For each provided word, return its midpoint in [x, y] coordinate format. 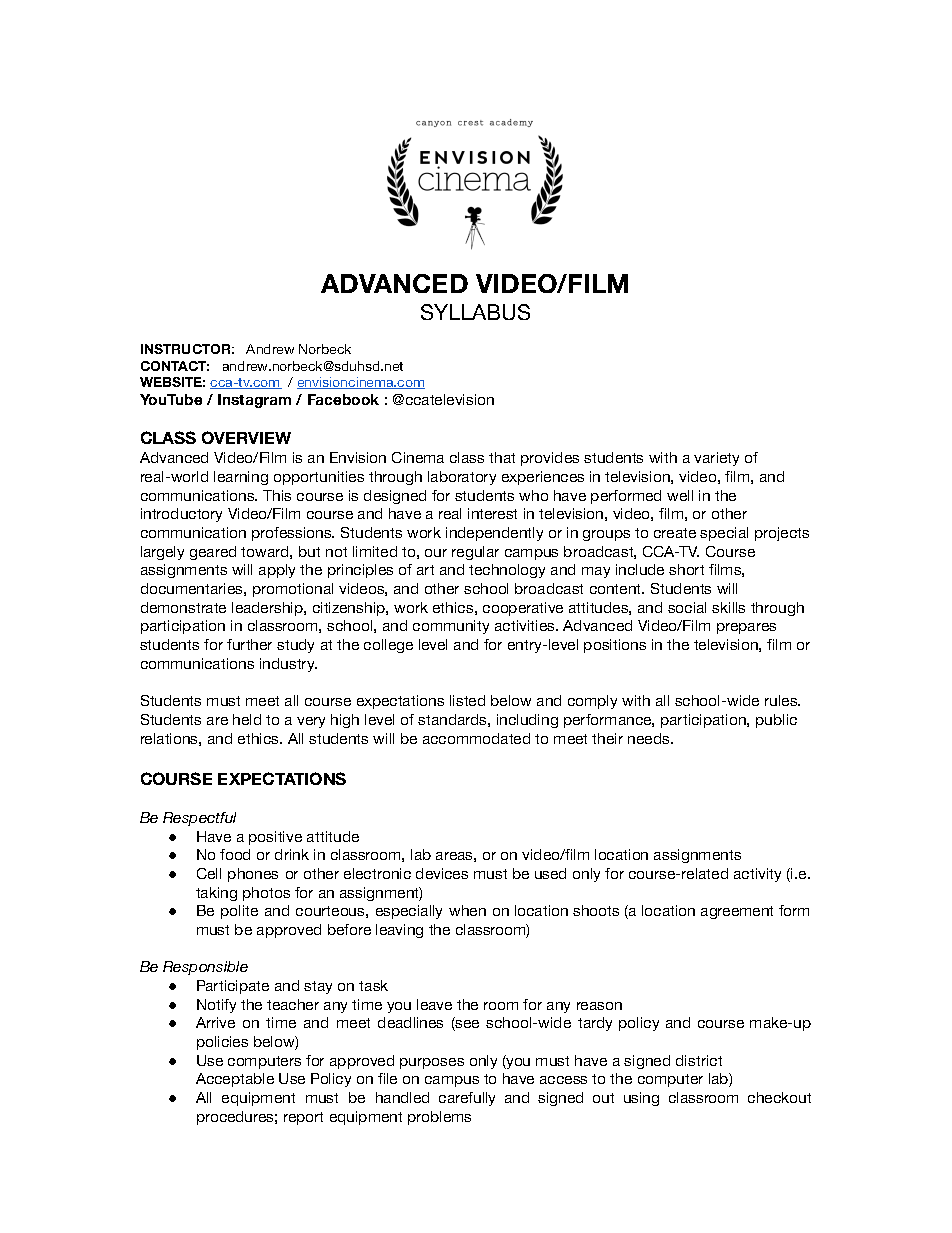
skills [728, 607]
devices [442, 873]
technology [507, 571]
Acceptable [235, 1080]
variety [716, 459]
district [699, 1060]
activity [757, 875]
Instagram [254, 401]
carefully [467, 1099]
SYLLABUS [475, 312]
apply [277, 571]
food [235, 854]
